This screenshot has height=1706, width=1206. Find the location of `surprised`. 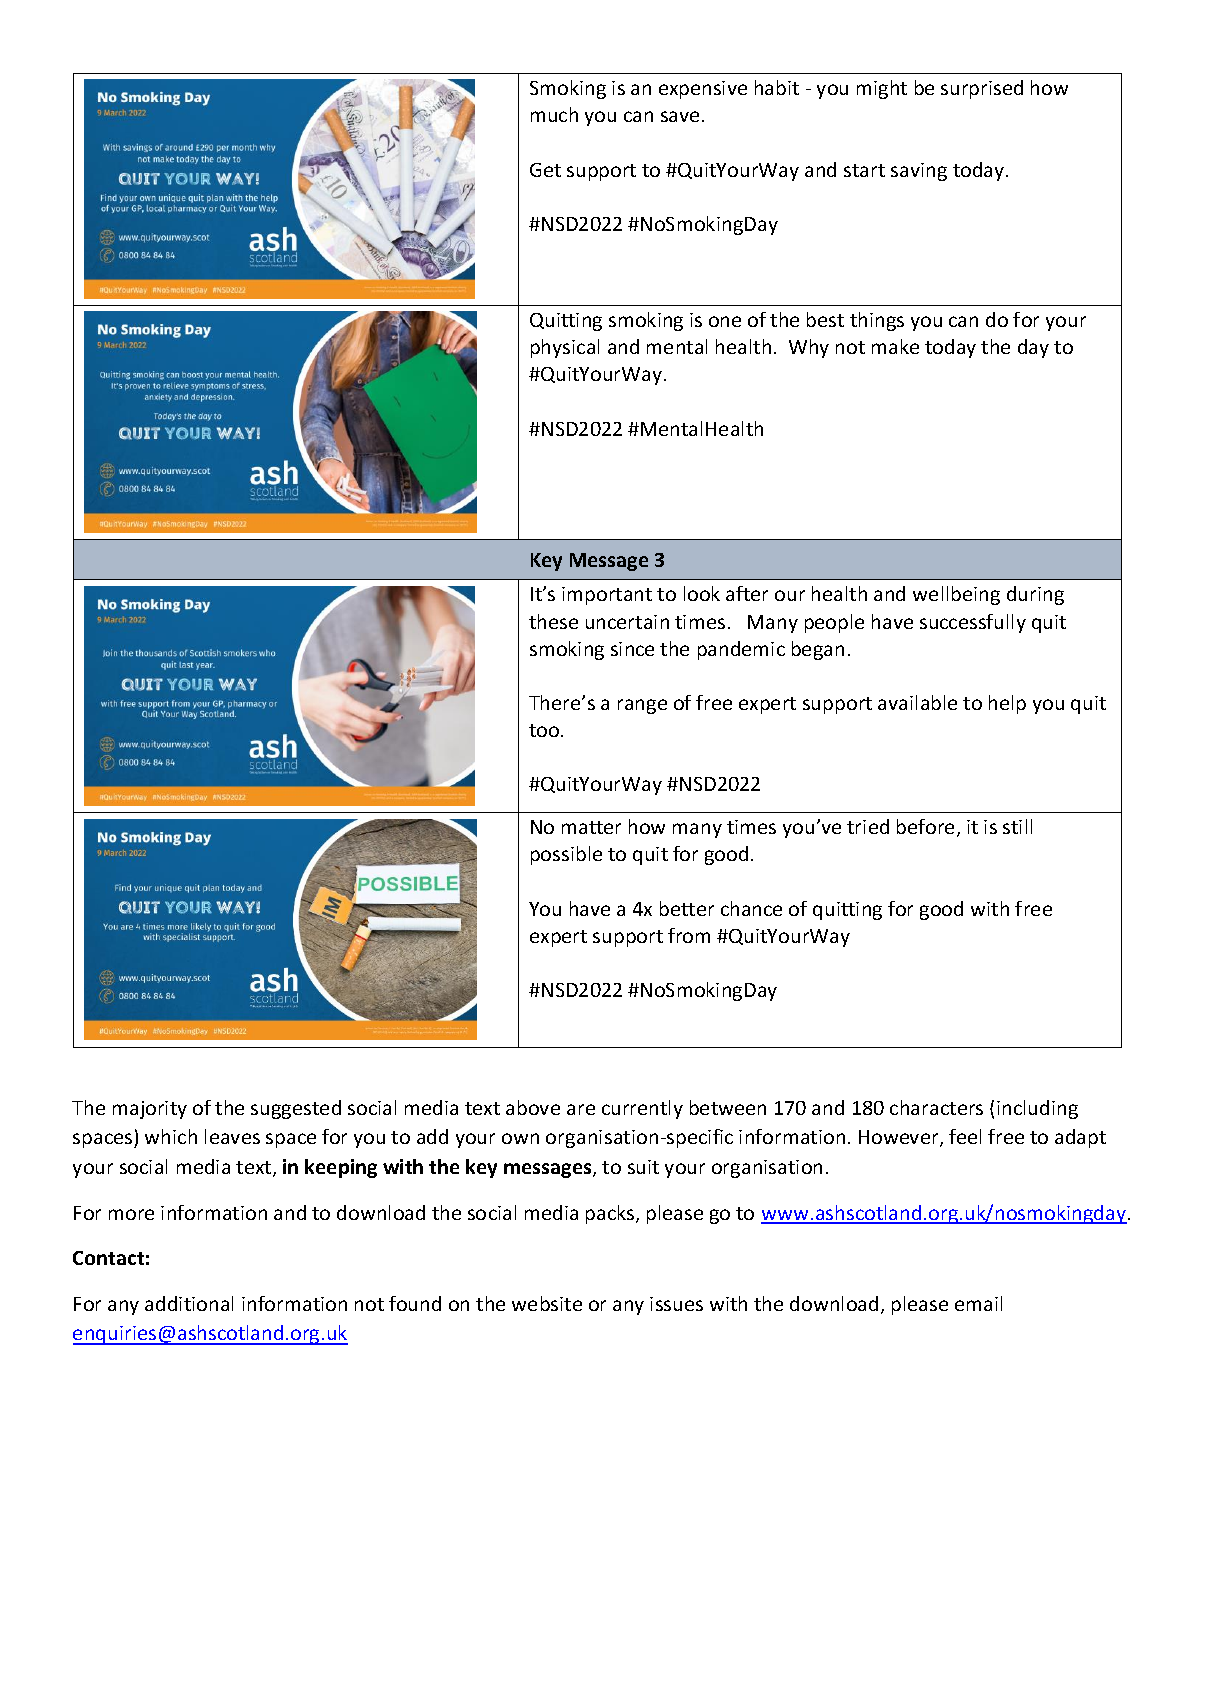

surprised is located at coordinates (982, 89).
